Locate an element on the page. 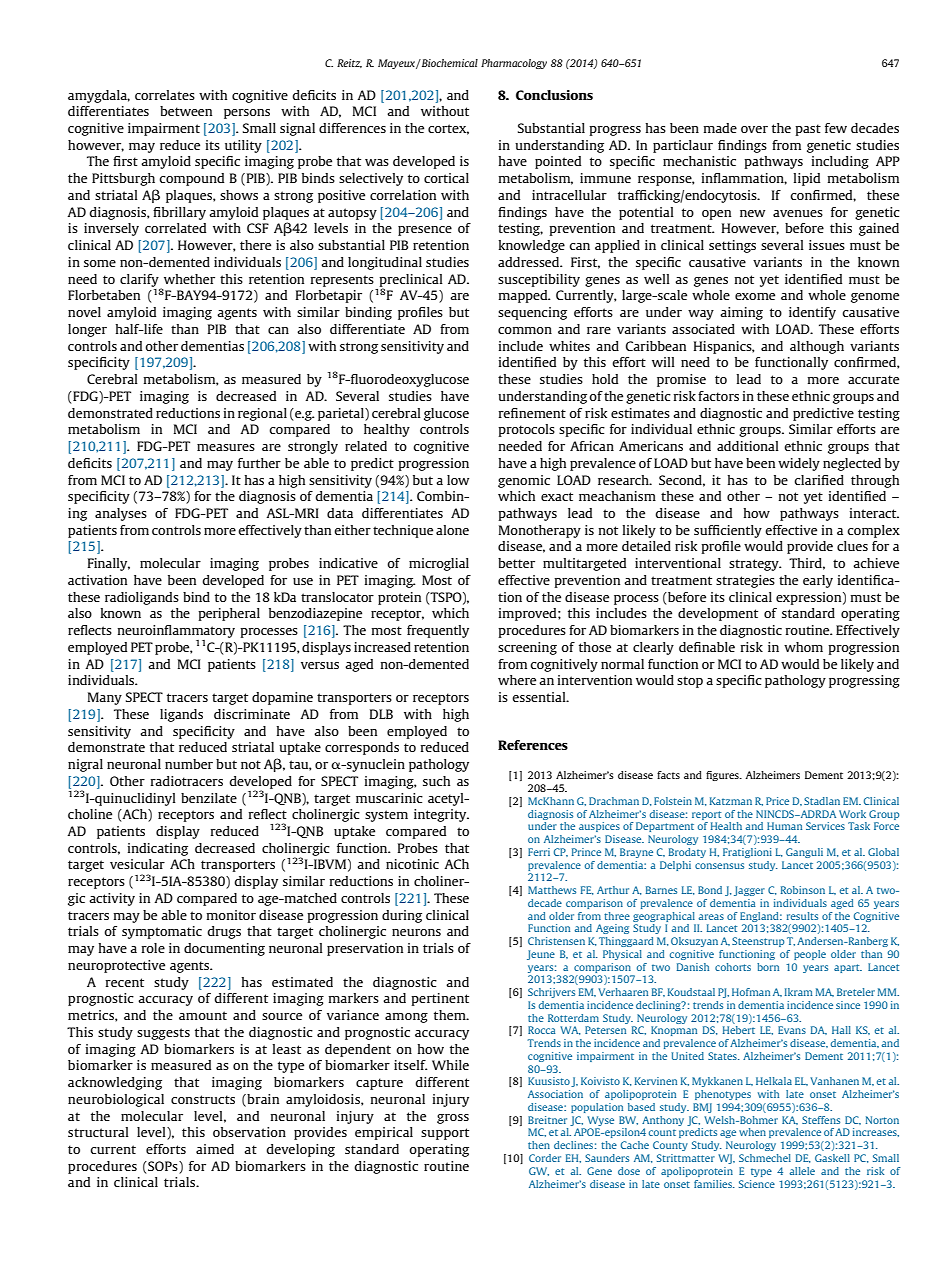  Pharmacology is located at coordinates (514, 64).
